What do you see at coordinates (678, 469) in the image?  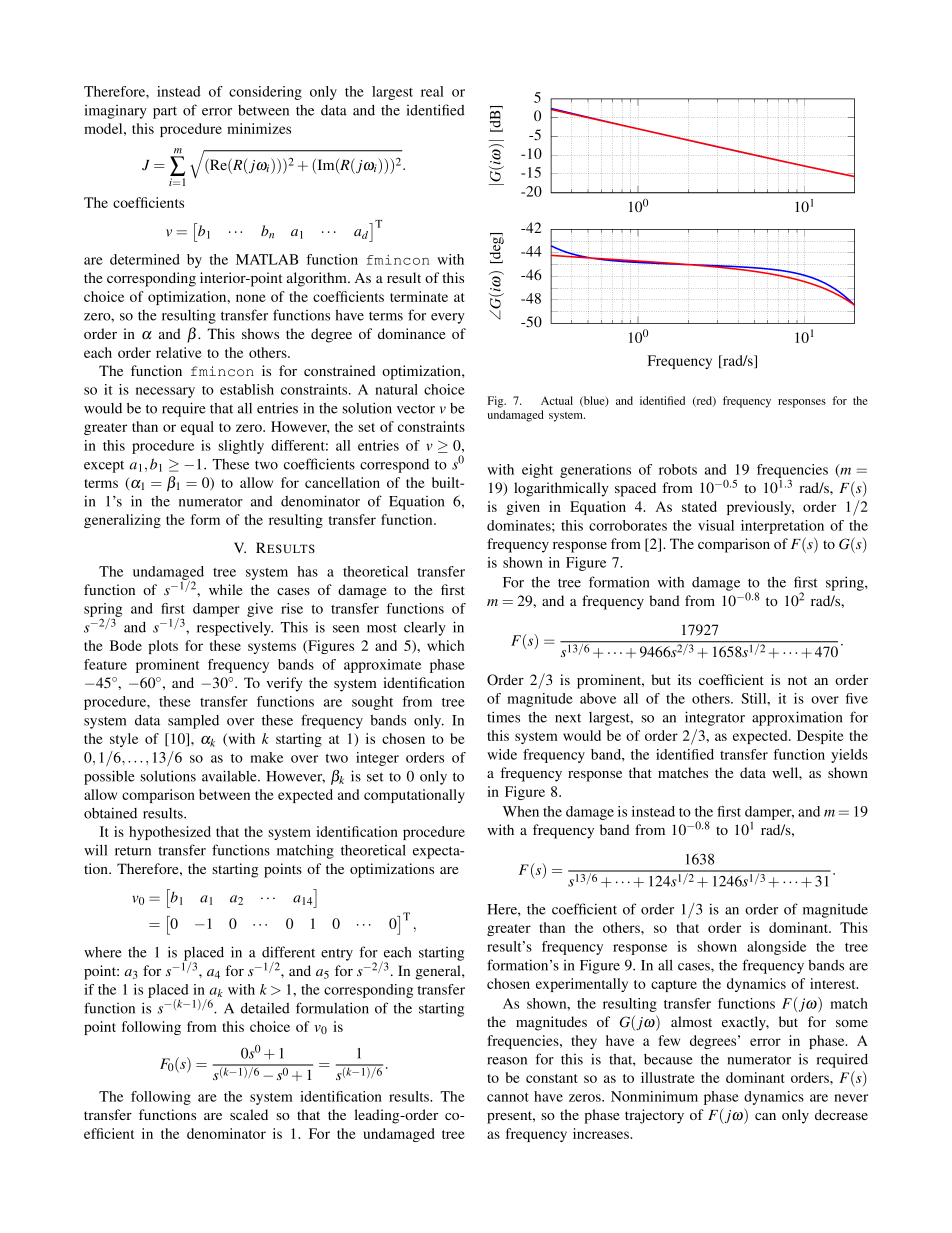 I see `robots` at bounding box center [678, 469].
